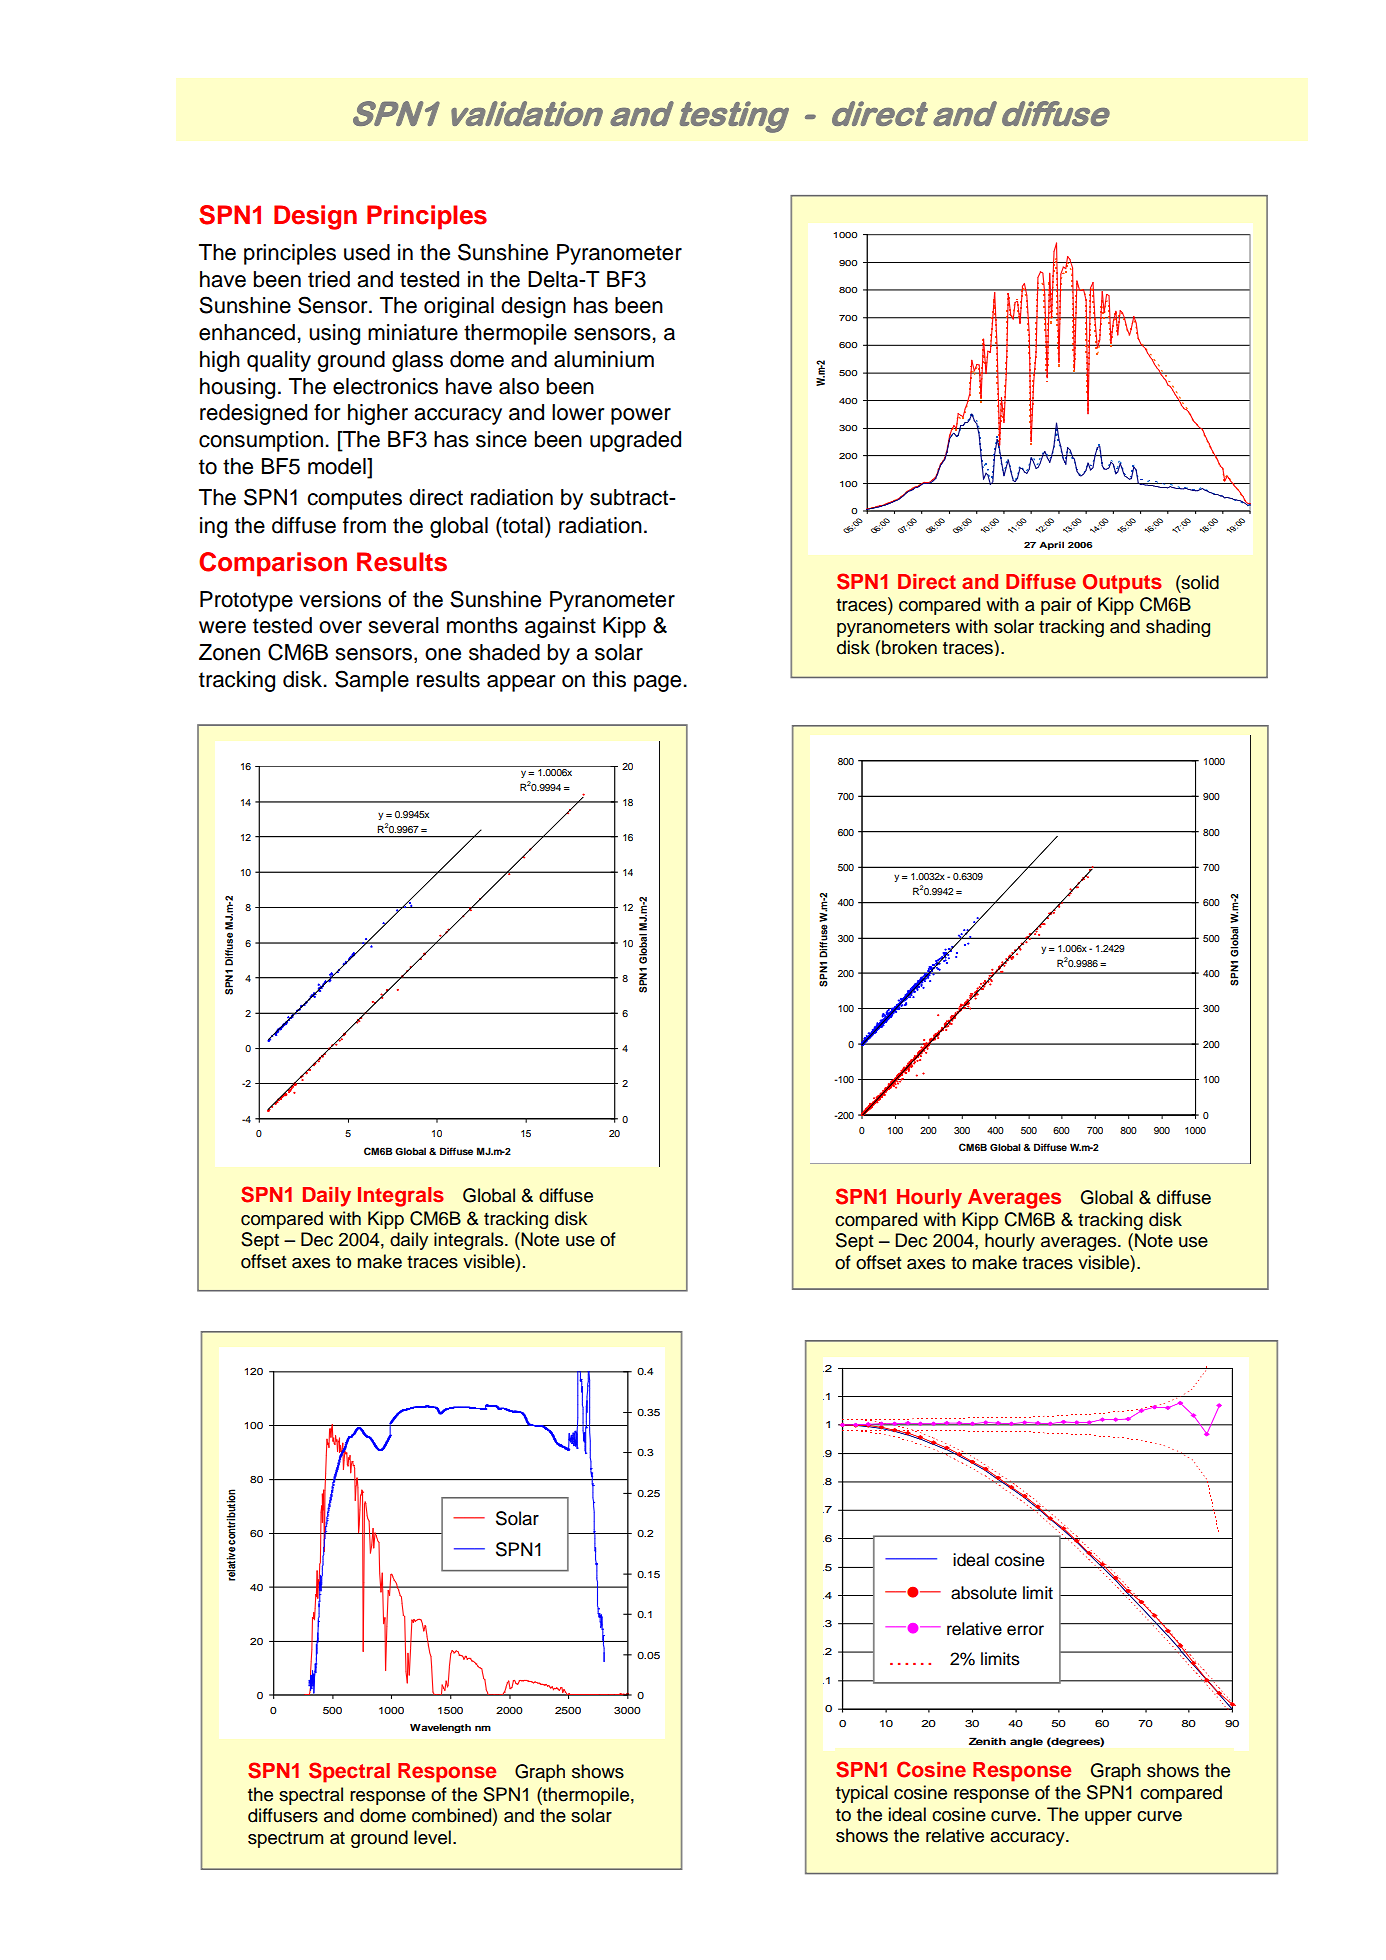  What do you see at coordinates (862, 1794) in the screenshot?
I see `typical` at bounding box center [862, 1794].
